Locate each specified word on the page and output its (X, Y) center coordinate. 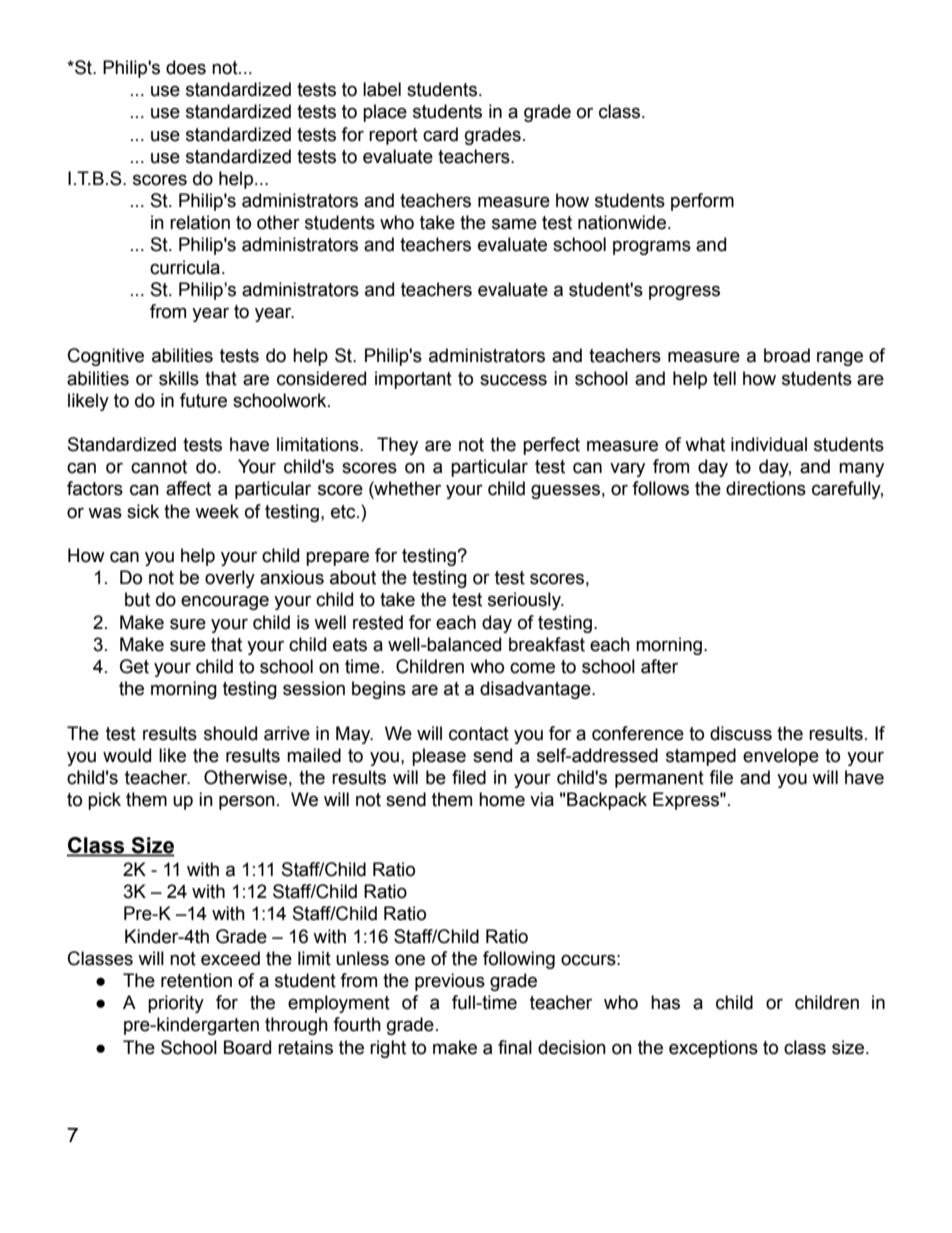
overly (230, 579)
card (440, 134)
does (186, 67)
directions (766, 488)
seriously (525, 601)
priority (176, 1004)
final (515, 1047)
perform (702, 202)
